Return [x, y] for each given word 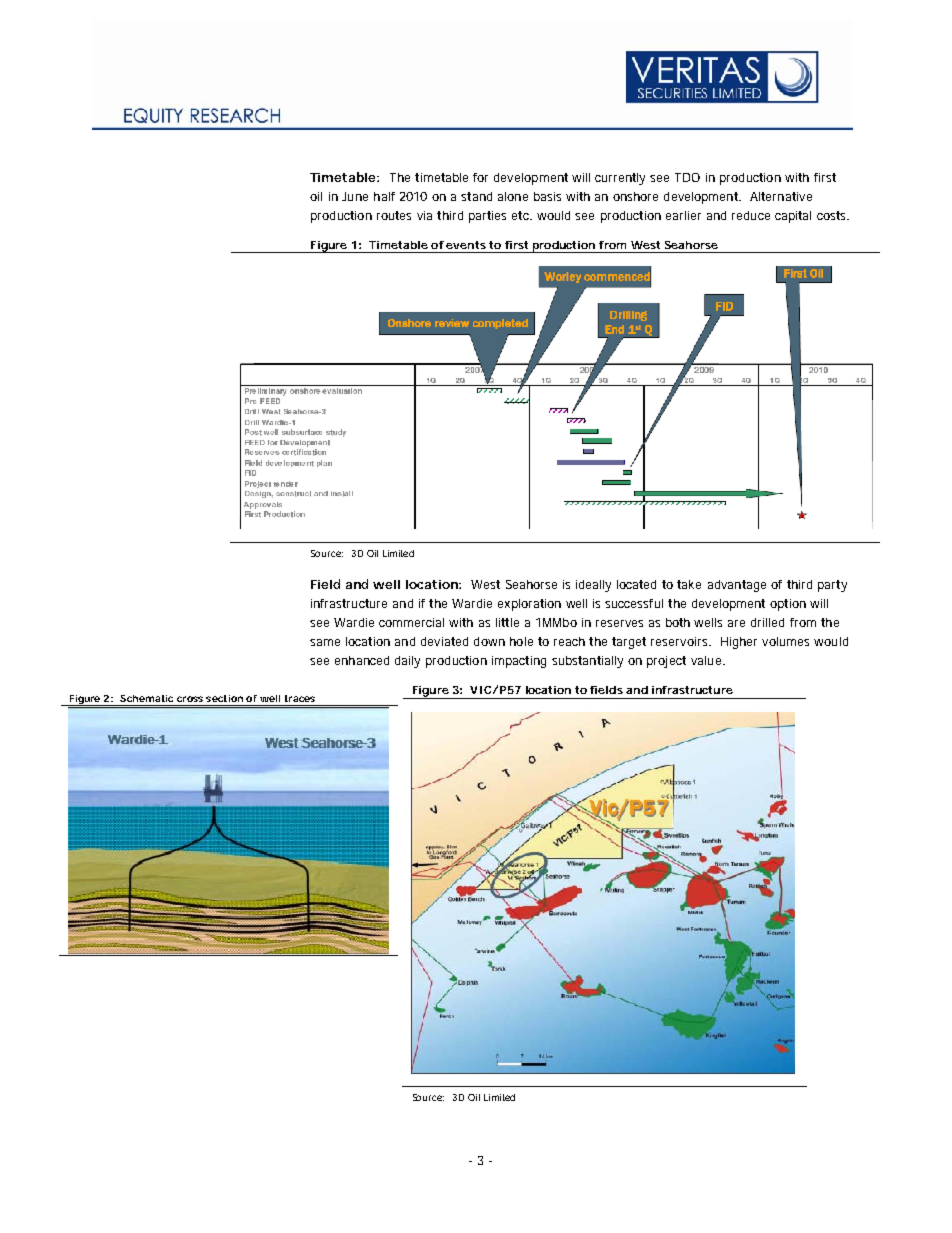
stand [476, 196]
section [224, 698]
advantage [737, 586]
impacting [519, 662]
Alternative [781, 196]
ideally [593, 586]
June [355, 196]
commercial [411, 622]
